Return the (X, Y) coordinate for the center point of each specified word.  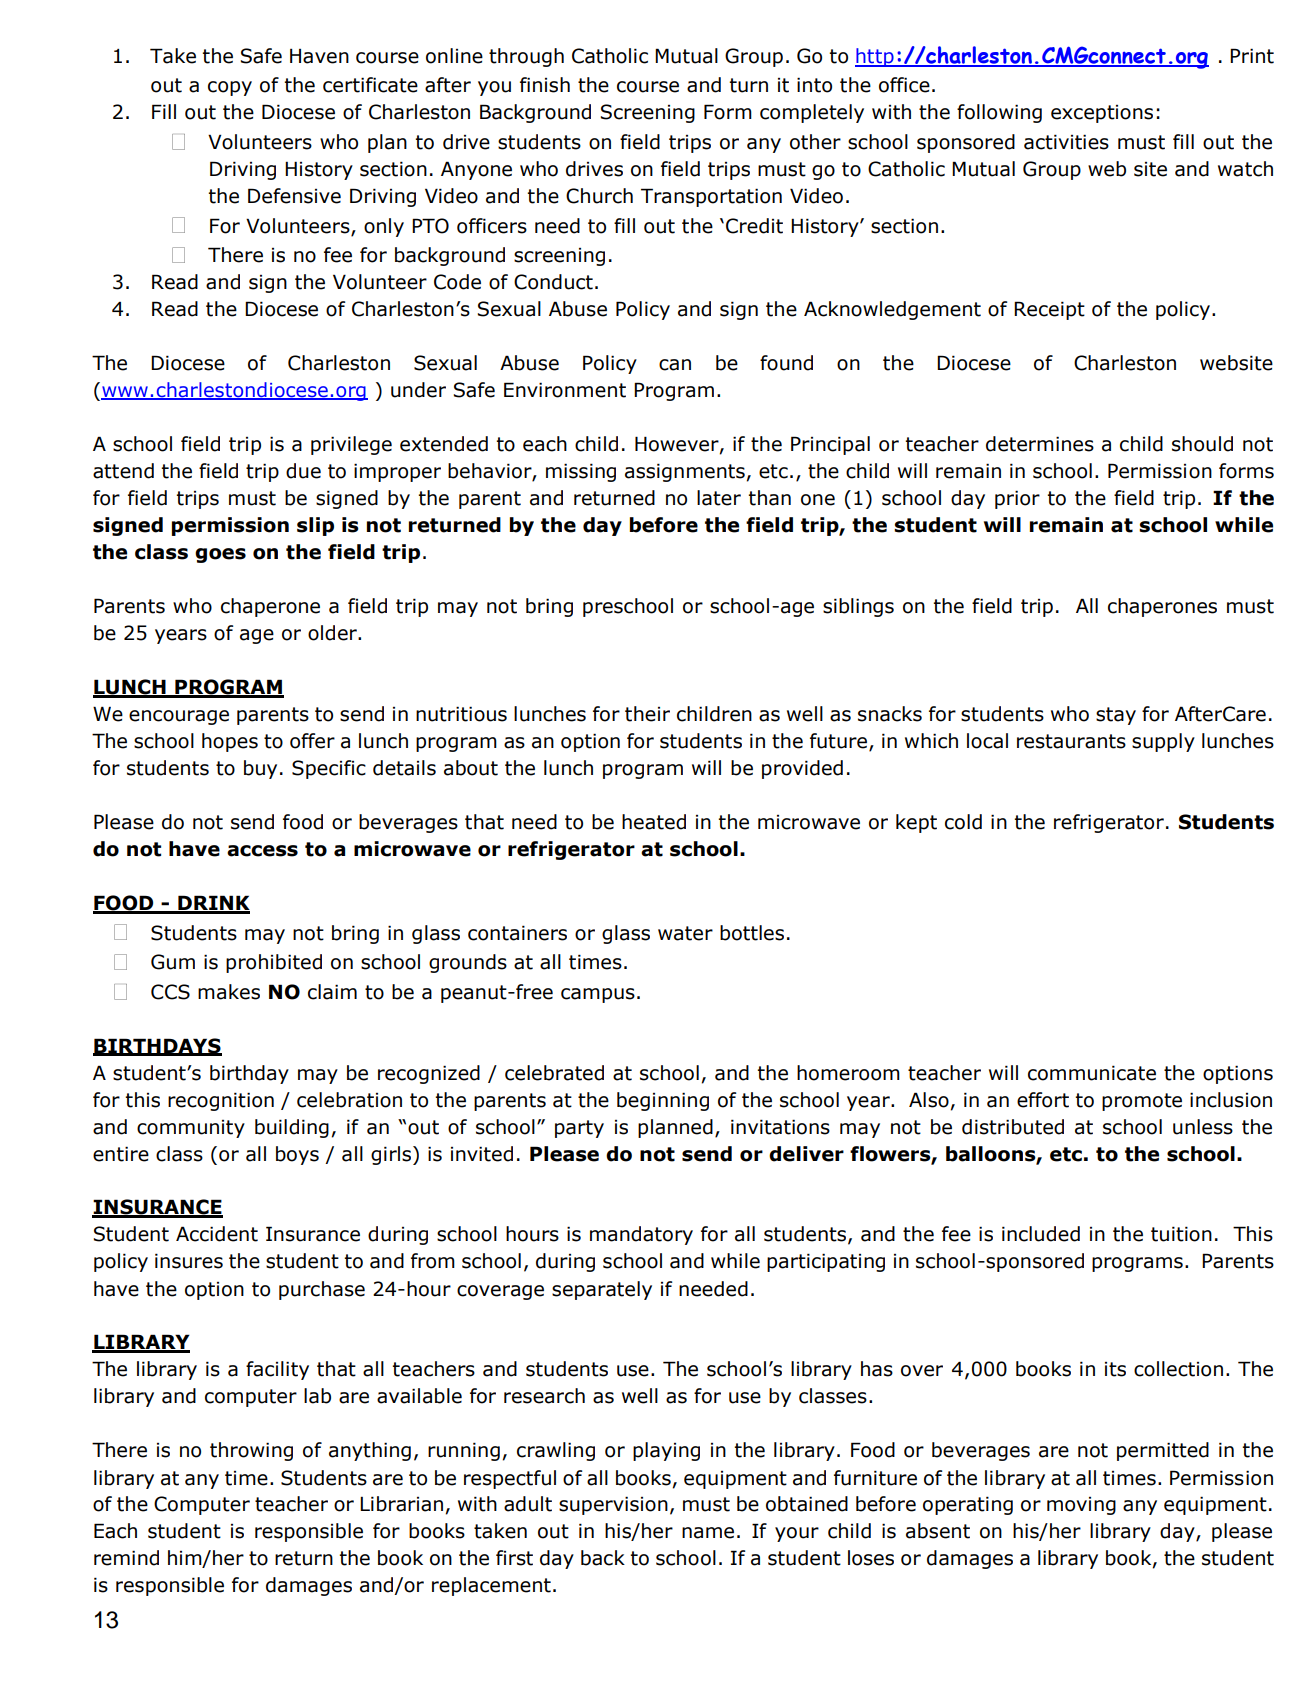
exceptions (1102, 114)
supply (1163, 742)
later (719, 498)
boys (297, 1155)
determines (1040, 444)
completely (812, 113)
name (708, 1533)
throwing (251, 1451)
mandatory (641, 1235)
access (262, 851)
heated (654, 822)
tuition (1181, 1234)
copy (230, 88)
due (303, 471)
